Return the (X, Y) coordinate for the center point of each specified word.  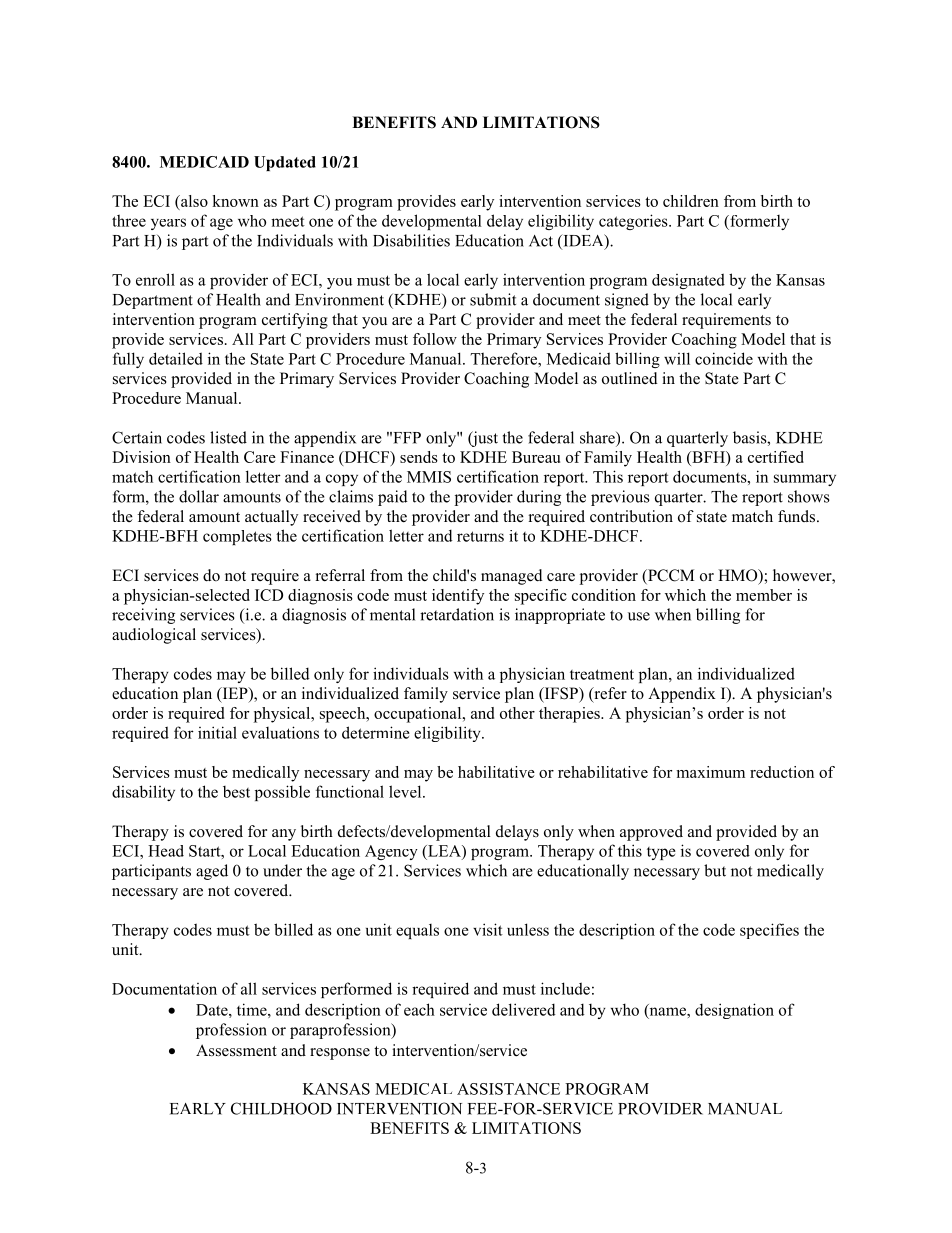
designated (688, 281)
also (193, 202)
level (406, 791)
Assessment (236, 1050)
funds (798, 516)
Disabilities (411, 240)
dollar (199, 496)
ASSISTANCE (508, 1089)
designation (734, 1011)
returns (480, 536)
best (236, 792)
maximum (711, 772)
